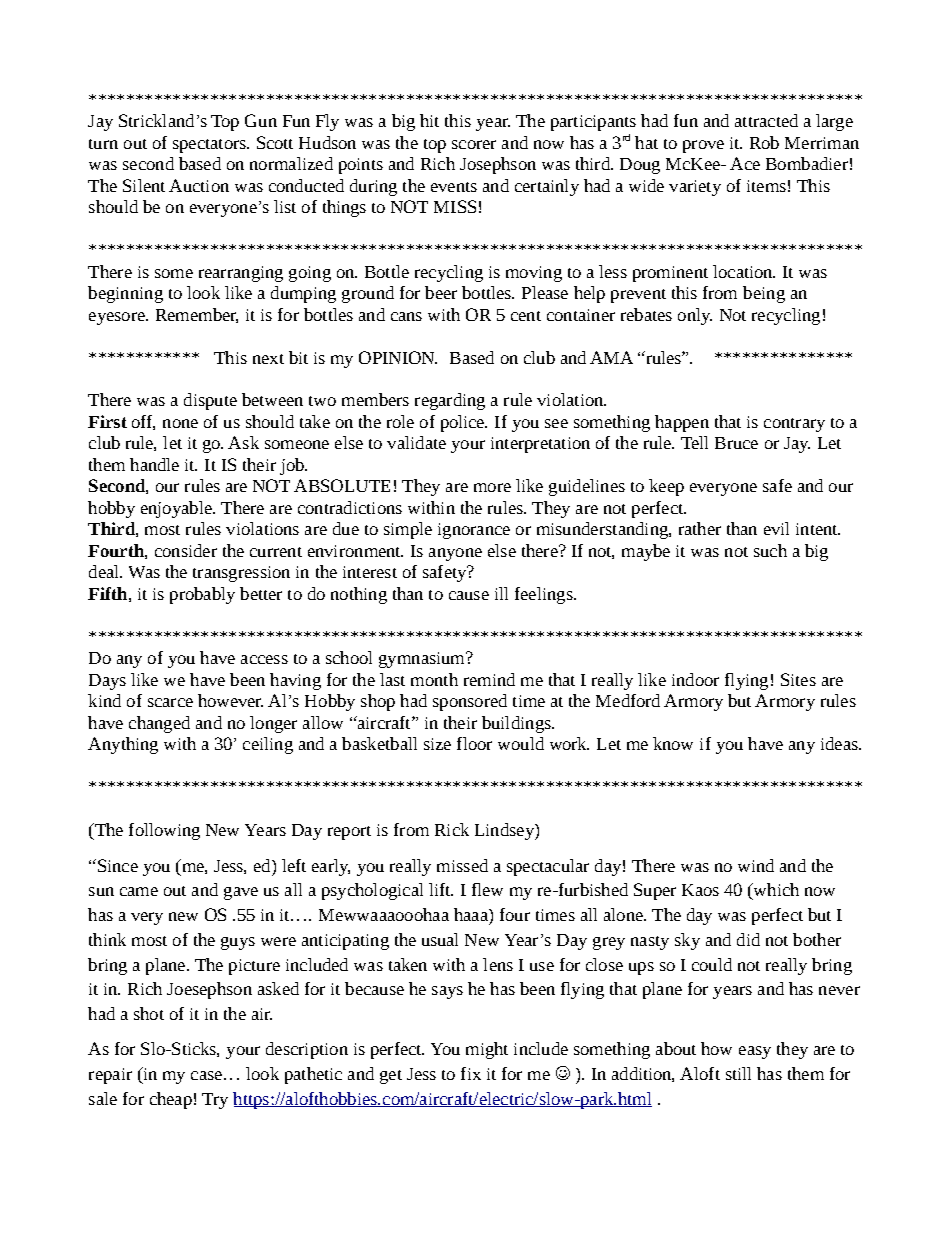  Describe the element at coordinates (202, 595) in the document. I see `probably` at that location.
